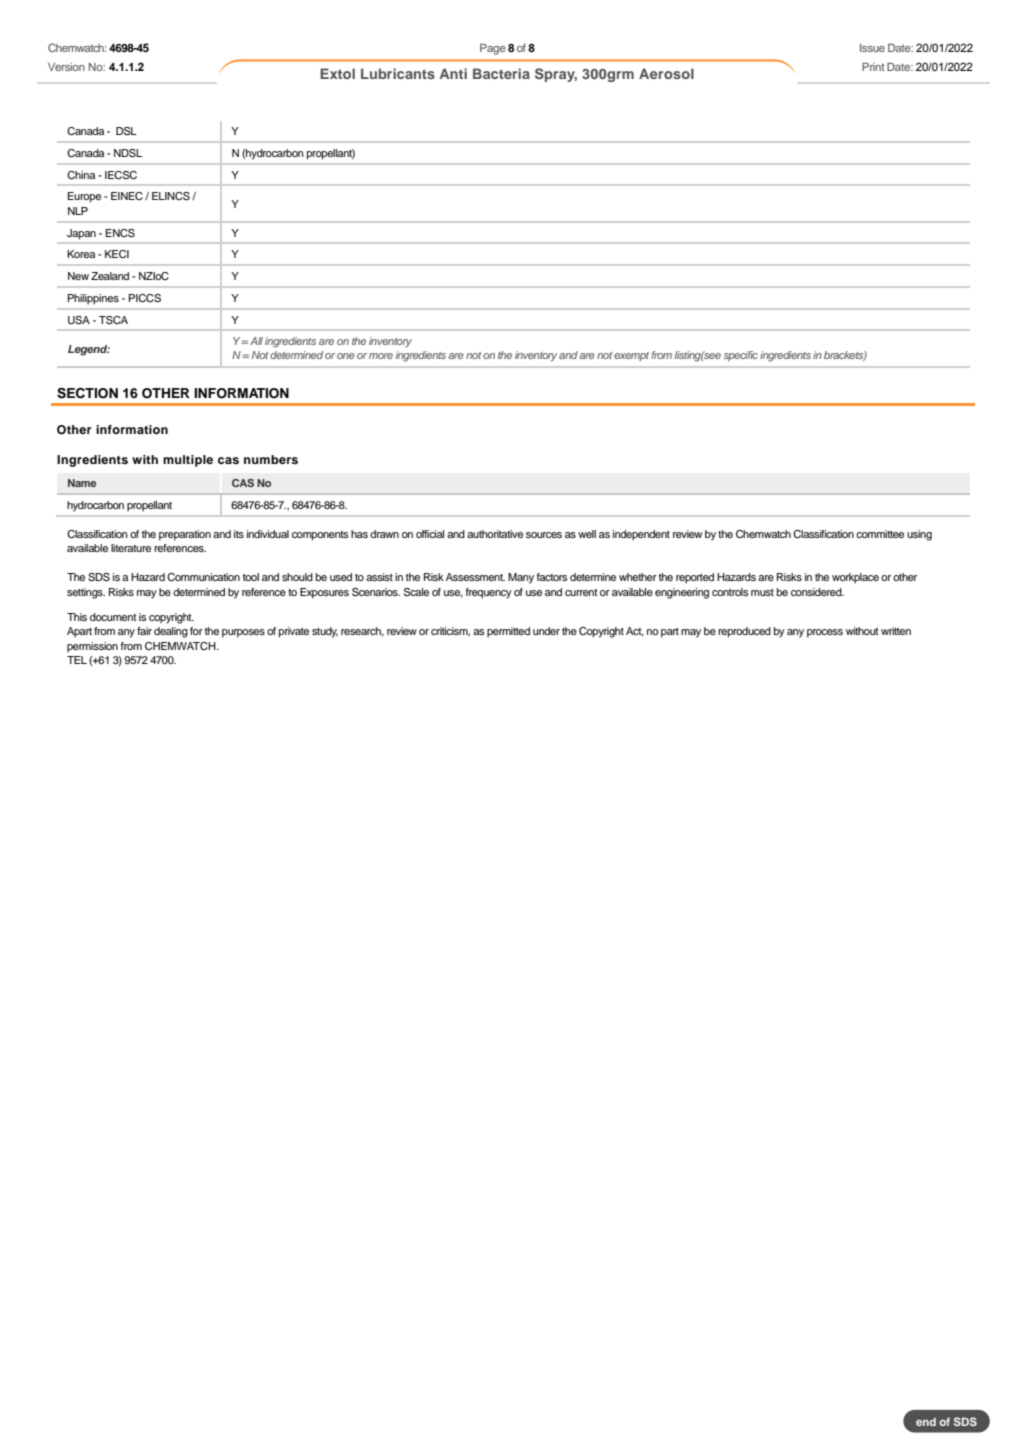 Image resolution: width=1027 pixels, height=1453 pixels. Describe the element at coordinates (873, 66) in the image. I see `Print` at that location.
